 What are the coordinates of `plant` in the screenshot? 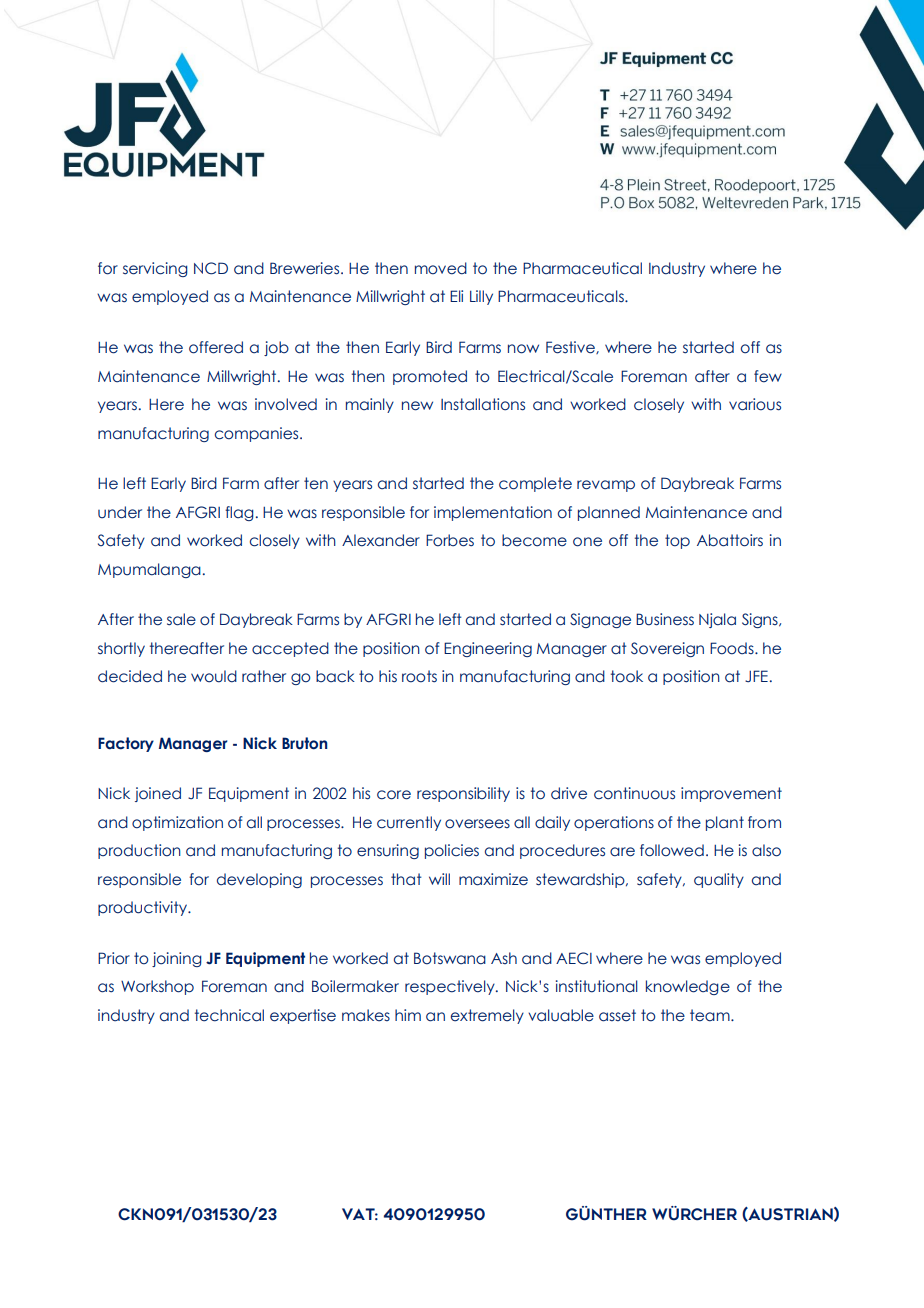 It's located at (725, 823).
